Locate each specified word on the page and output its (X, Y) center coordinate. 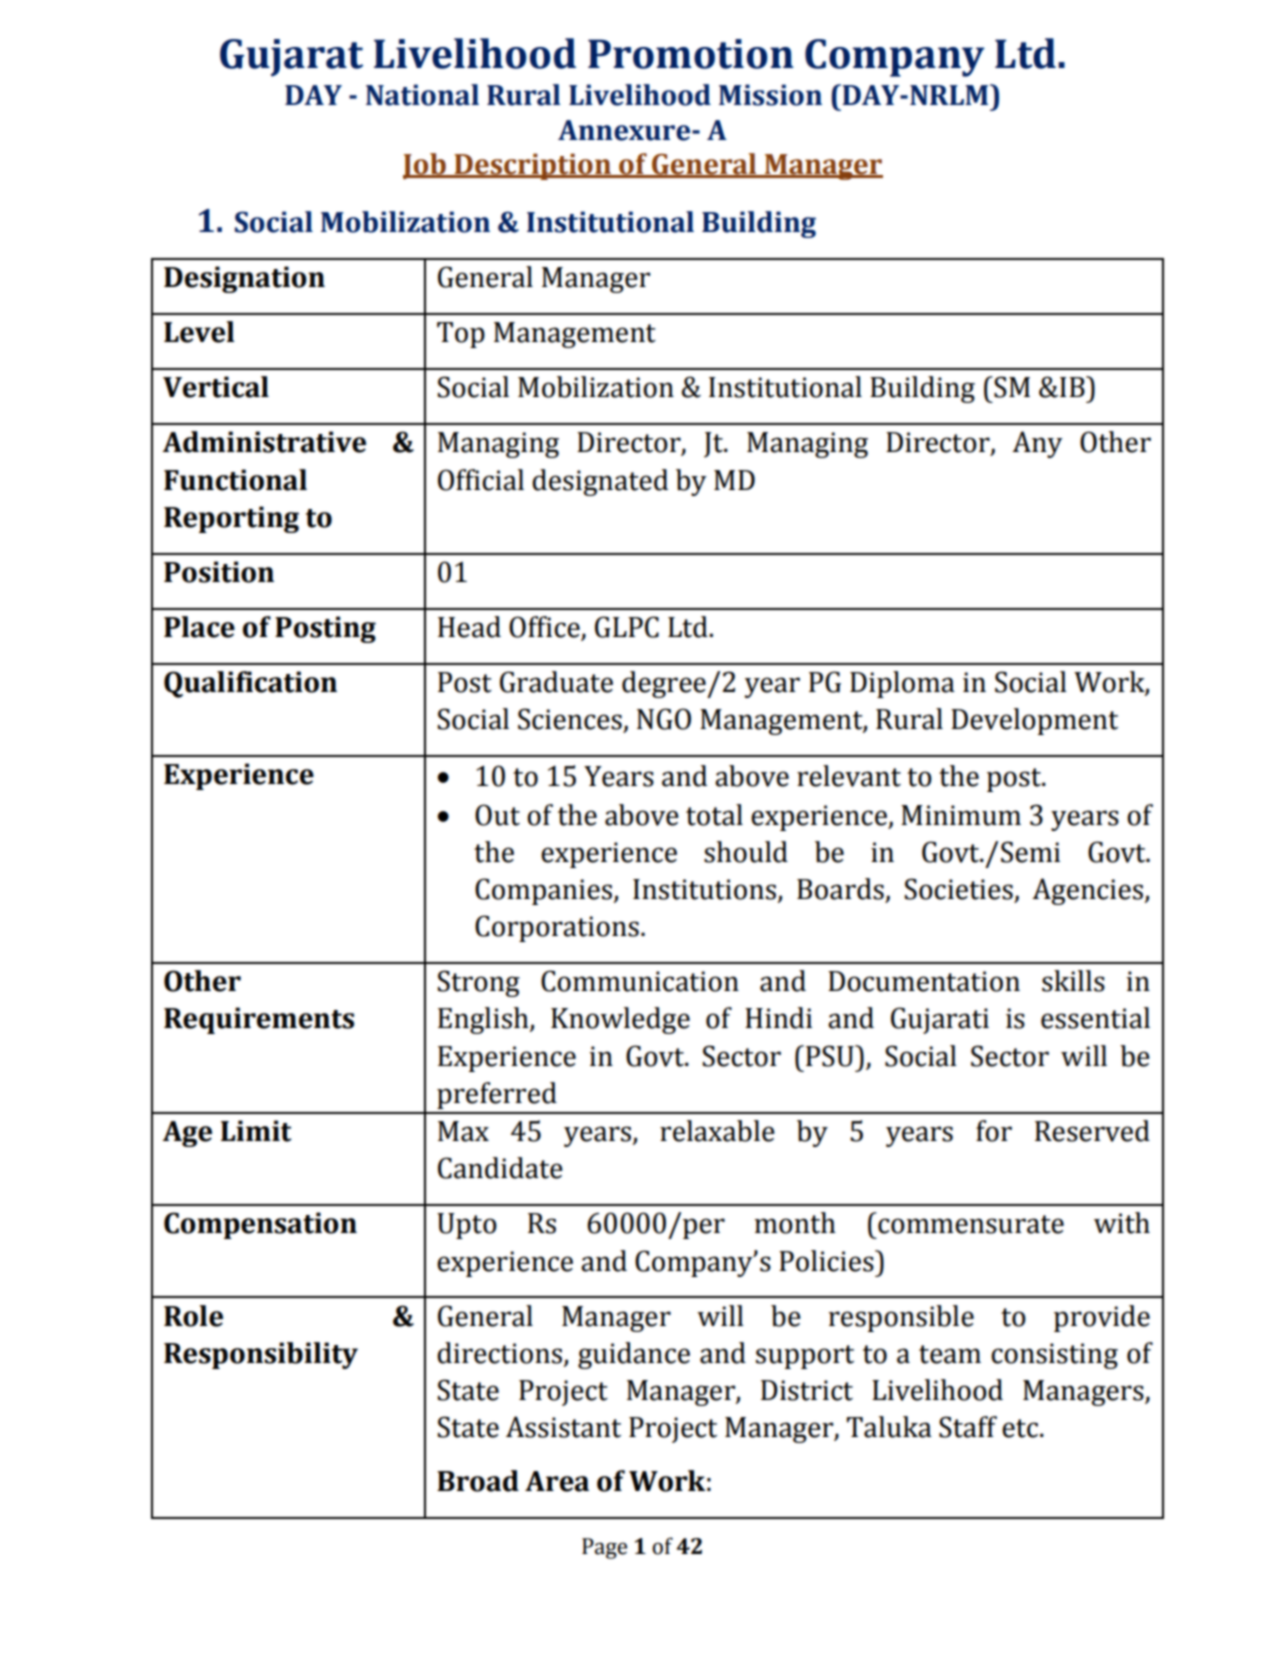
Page (604, 1548)
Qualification (250, 684)
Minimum (961, 815)
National (422, 95)
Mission (770, 95)
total (714, 815)
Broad (478, 1481)
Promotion (691, 54)
